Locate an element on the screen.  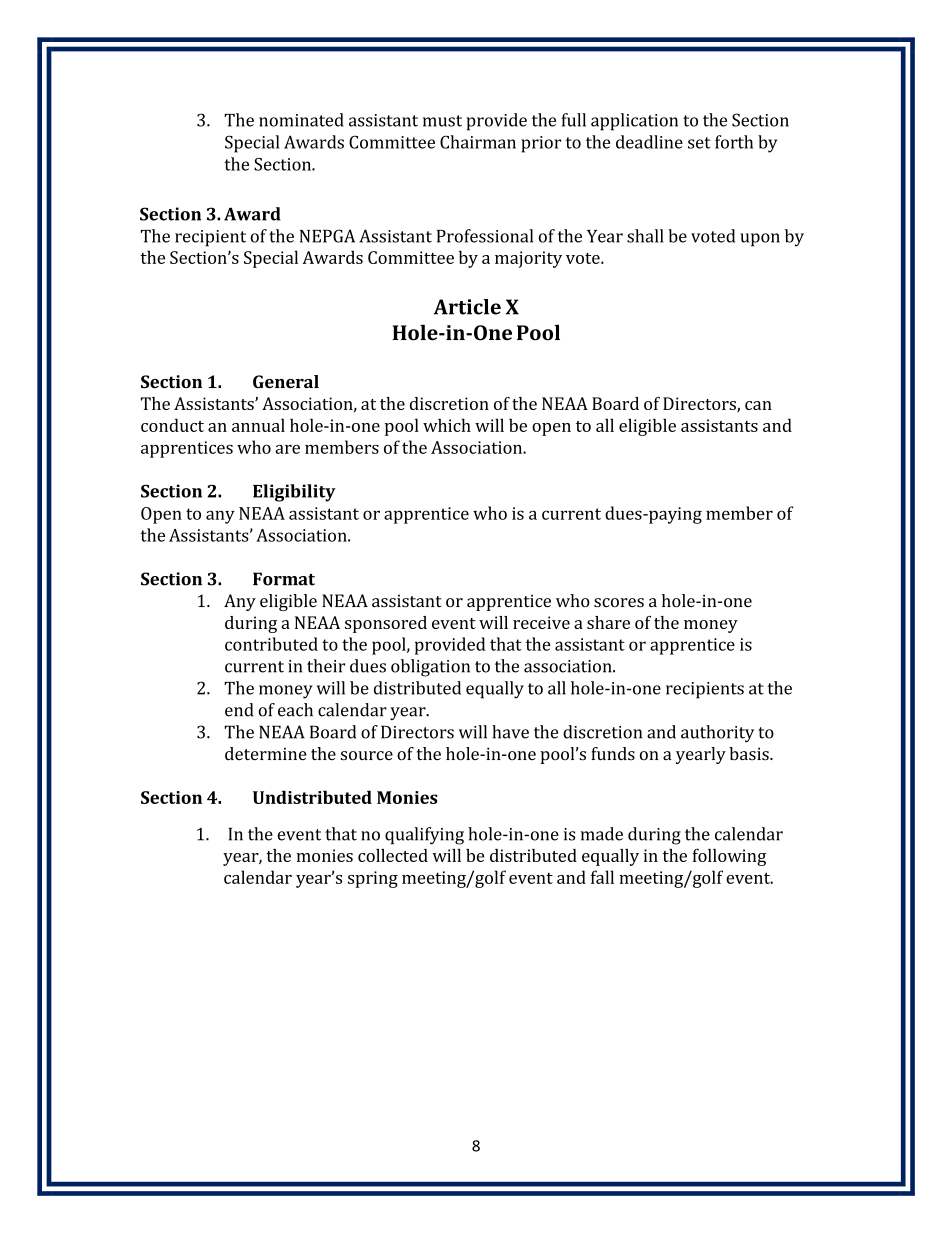
spring is located at coordinates (373, 879).
